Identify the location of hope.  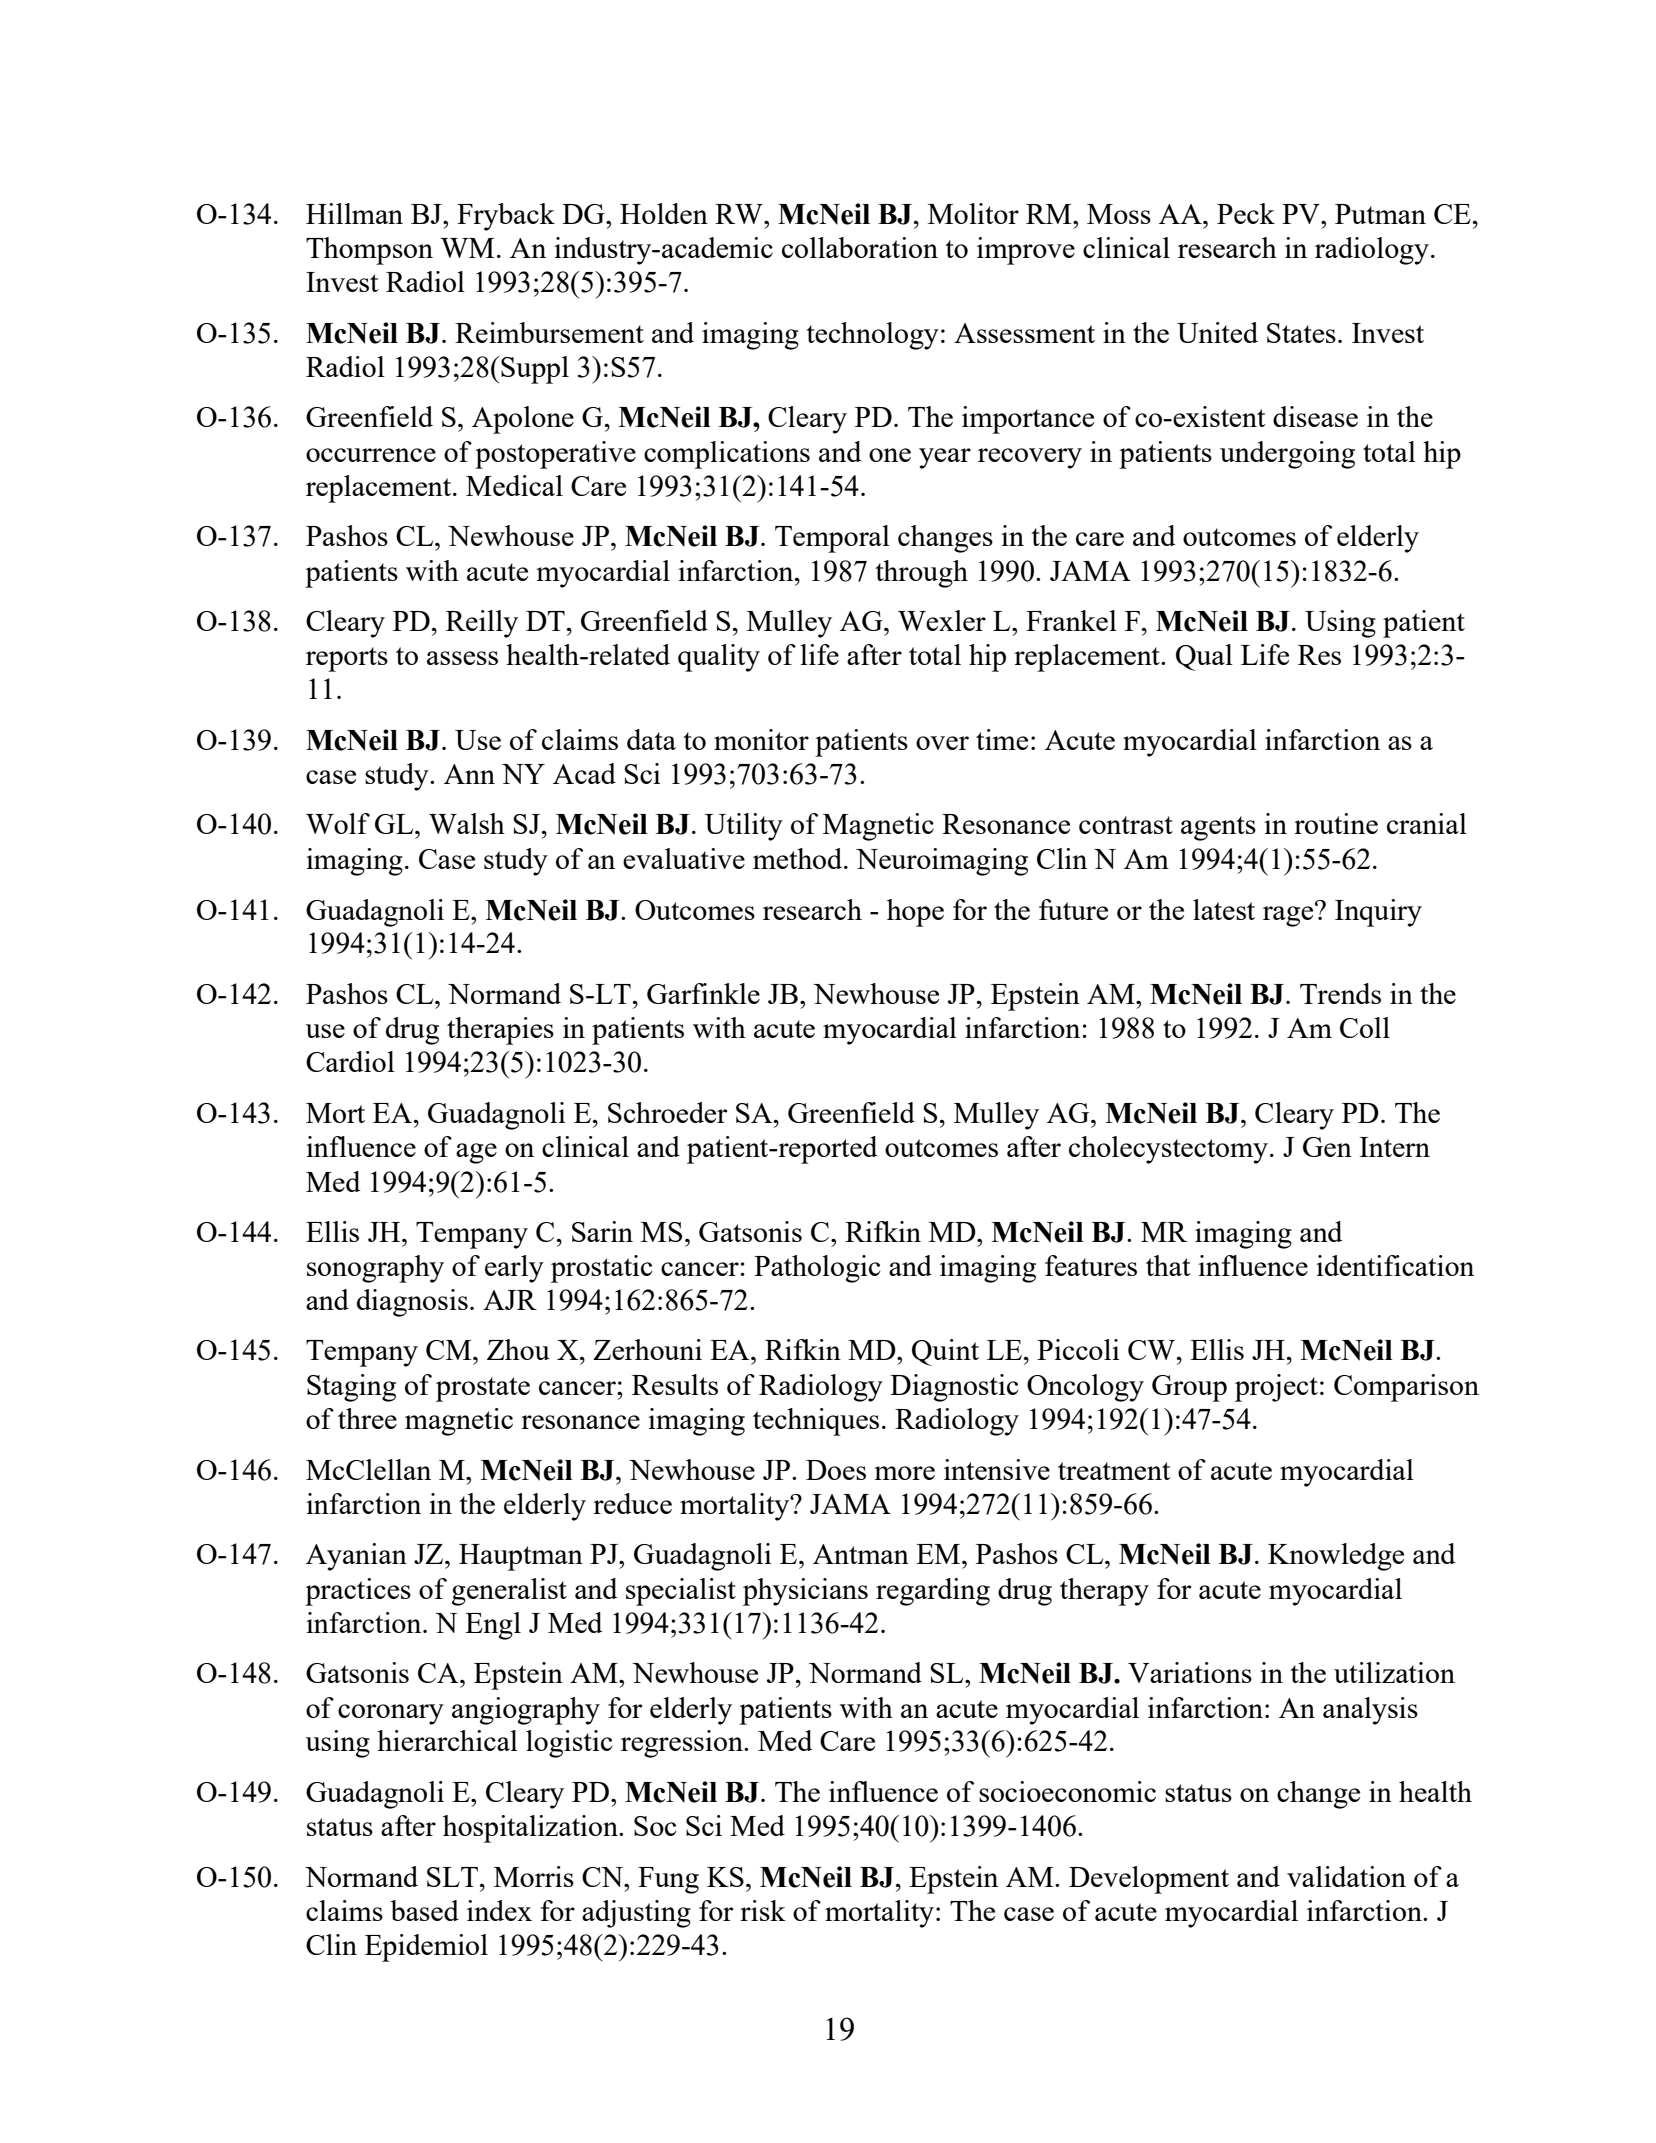
(915, 913).
